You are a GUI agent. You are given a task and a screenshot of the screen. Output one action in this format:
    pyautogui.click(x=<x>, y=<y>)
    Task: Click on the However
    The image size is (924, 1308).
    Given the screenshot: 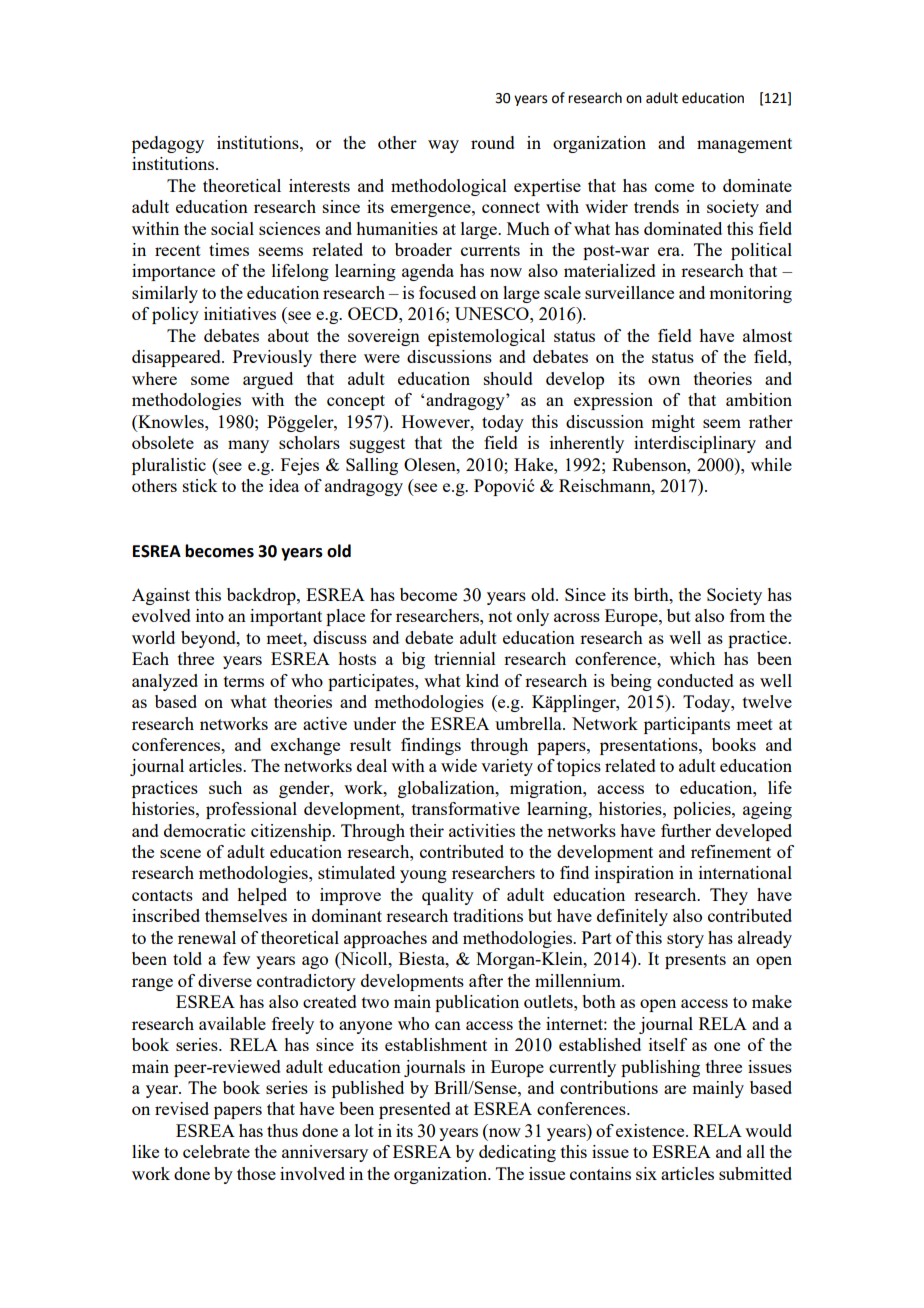 What is the action you would take?
    pyautogui.click(x=437, y=421)
